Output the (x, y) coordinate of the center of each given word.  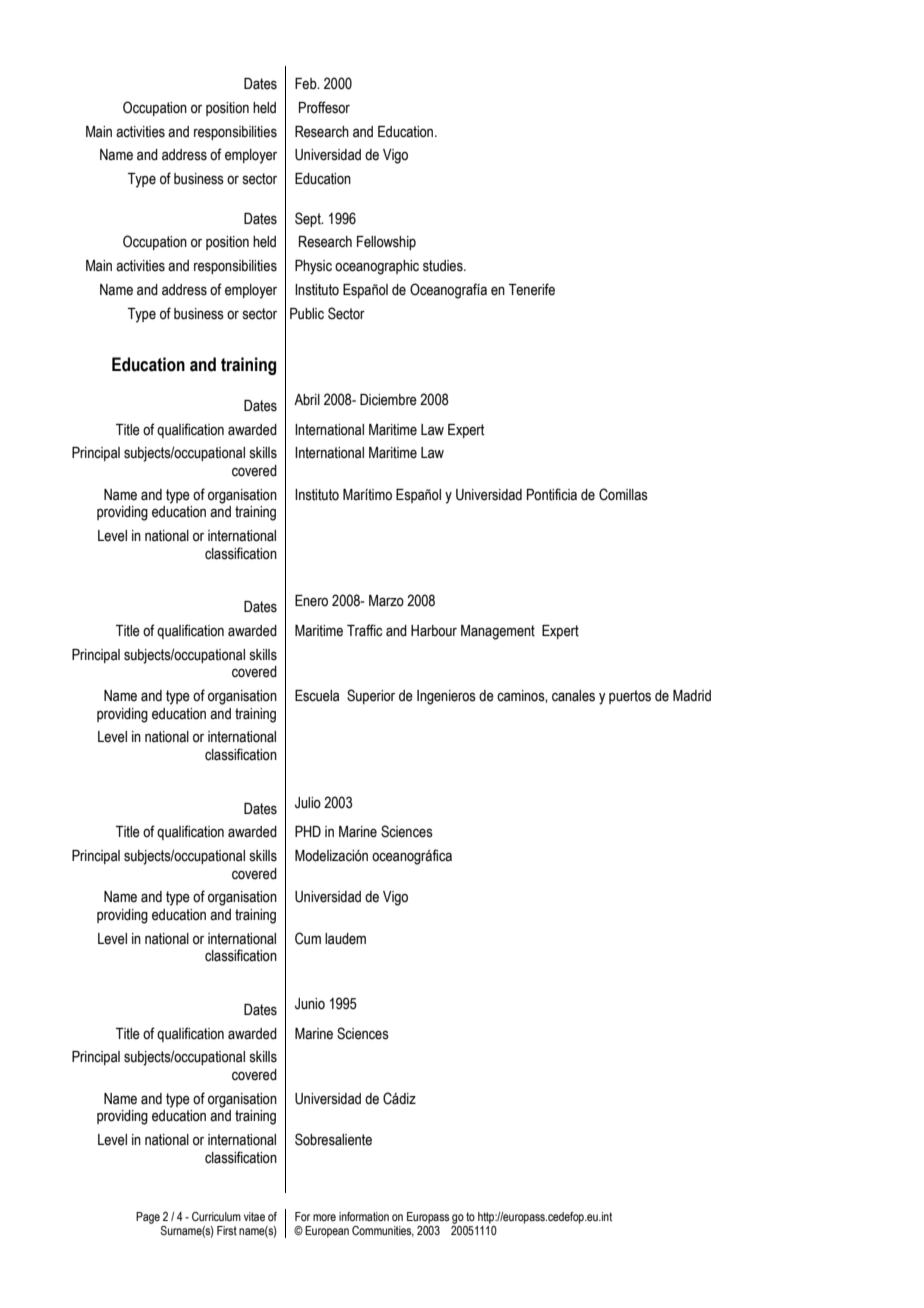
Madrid (692, 696)
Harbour (434, 631)
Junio (310, 1004)
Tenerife (532, 289)
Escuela (317, 696)
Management (498, 632)
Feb (307, 84)
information (364, 1216)
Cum (308, 938)
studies (444, 266)
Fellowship (386, 243)
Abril (307, 400)
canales (573, 696)
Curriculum (216, 1216)
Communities (383, 1231)
